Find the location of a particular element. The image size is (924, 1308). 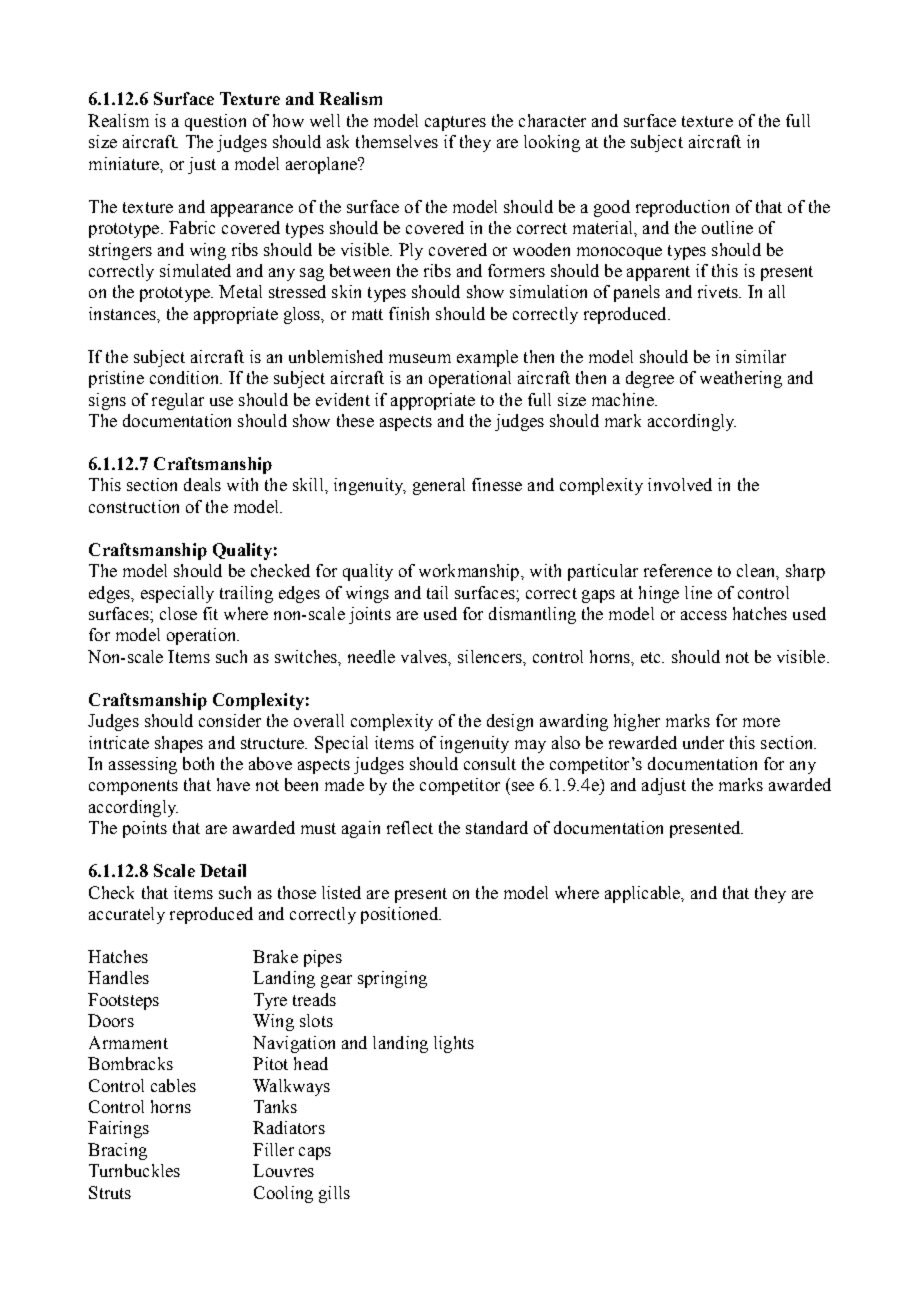

lights is located at coordinates (454, 1044).
